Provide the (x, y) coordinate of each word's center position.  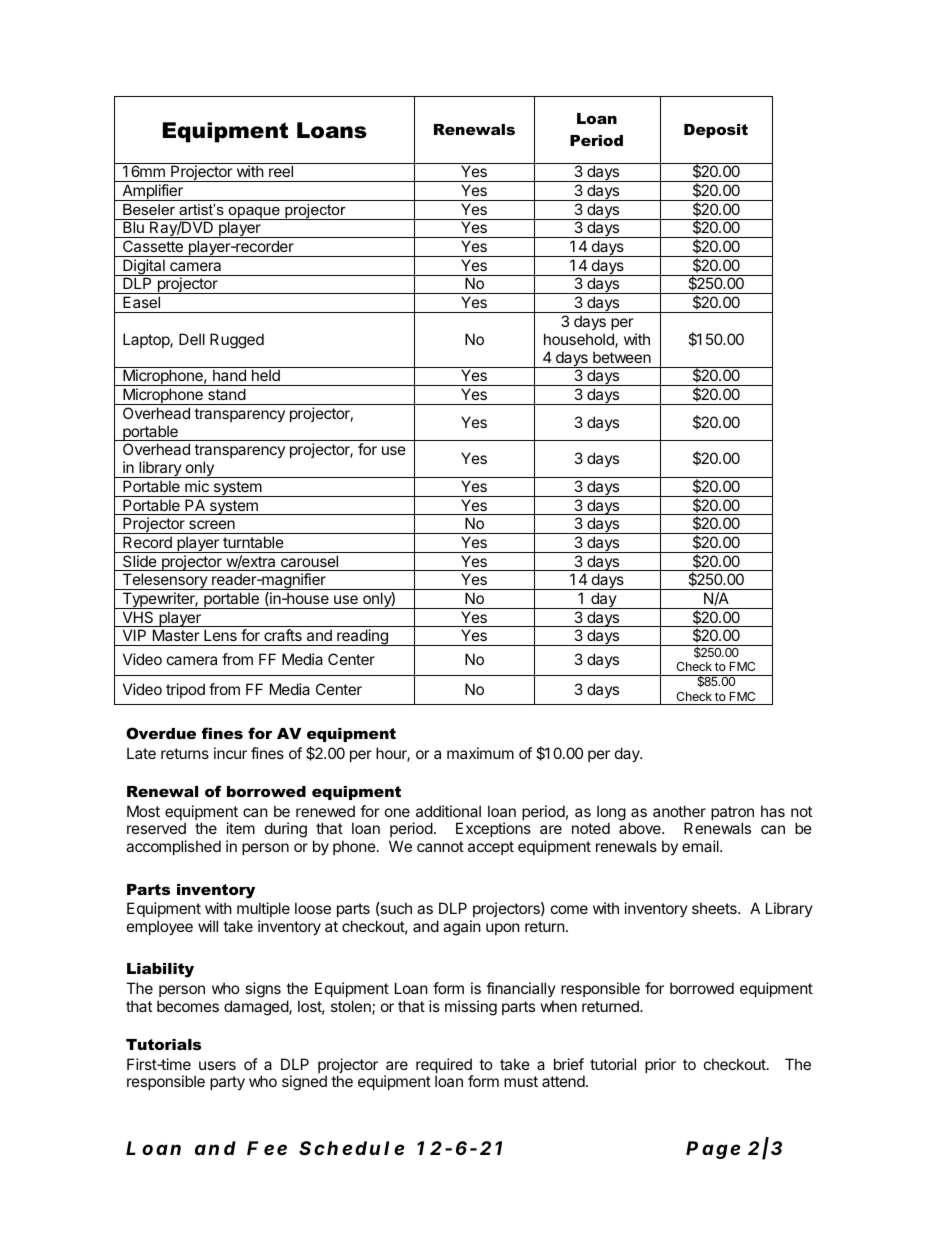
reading (362, 637)
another (679, 811)
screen (212, 524)
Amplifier (152, 192)
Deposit (716, 131)
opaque (254, 213)
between (622, 357)
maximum (480, 753)
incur (230, 753)
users (217, 1065)
